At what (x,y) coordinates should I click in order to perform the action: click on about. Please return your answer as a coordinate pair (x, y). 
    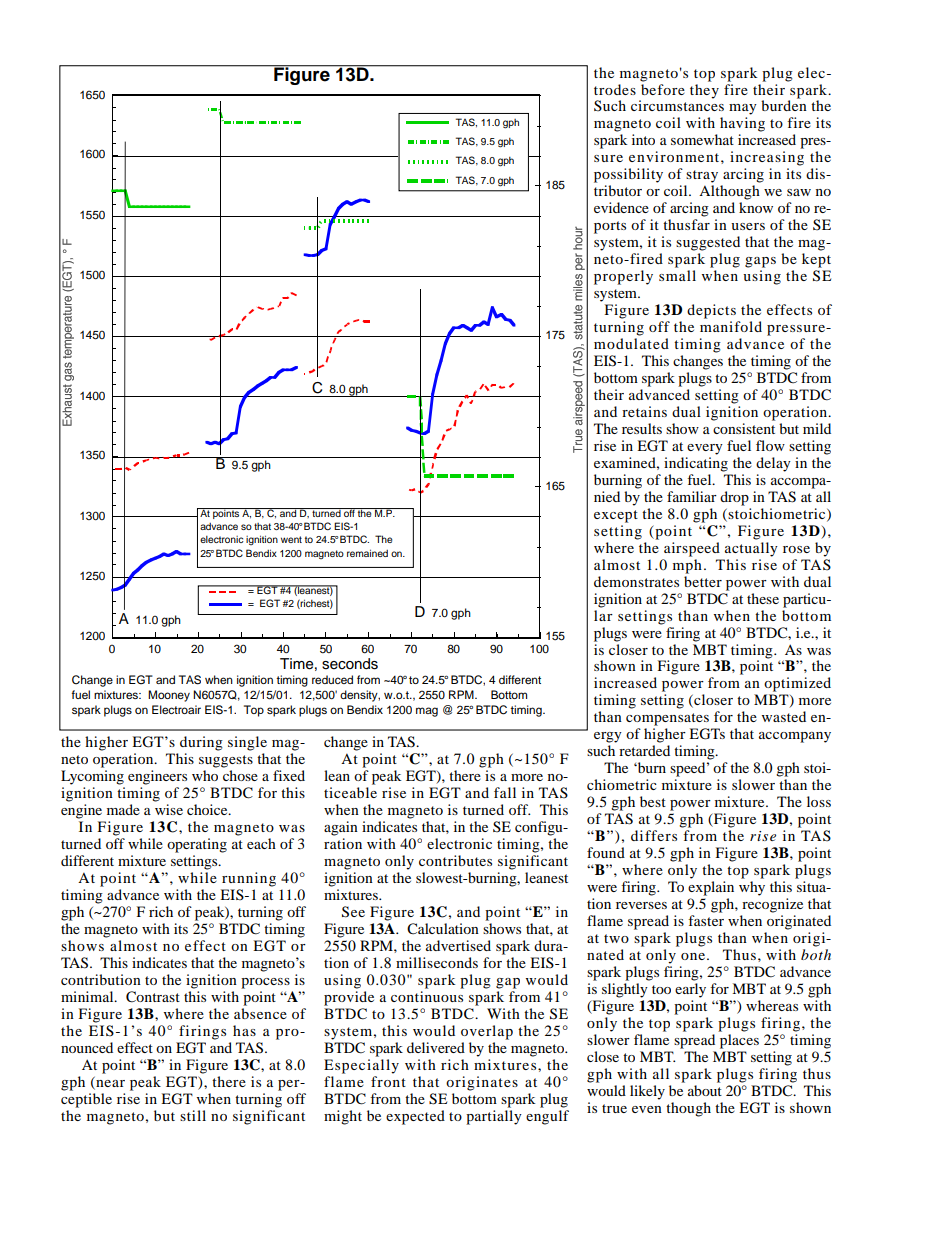
    Looking at the image, I should click on (705, 1090).
